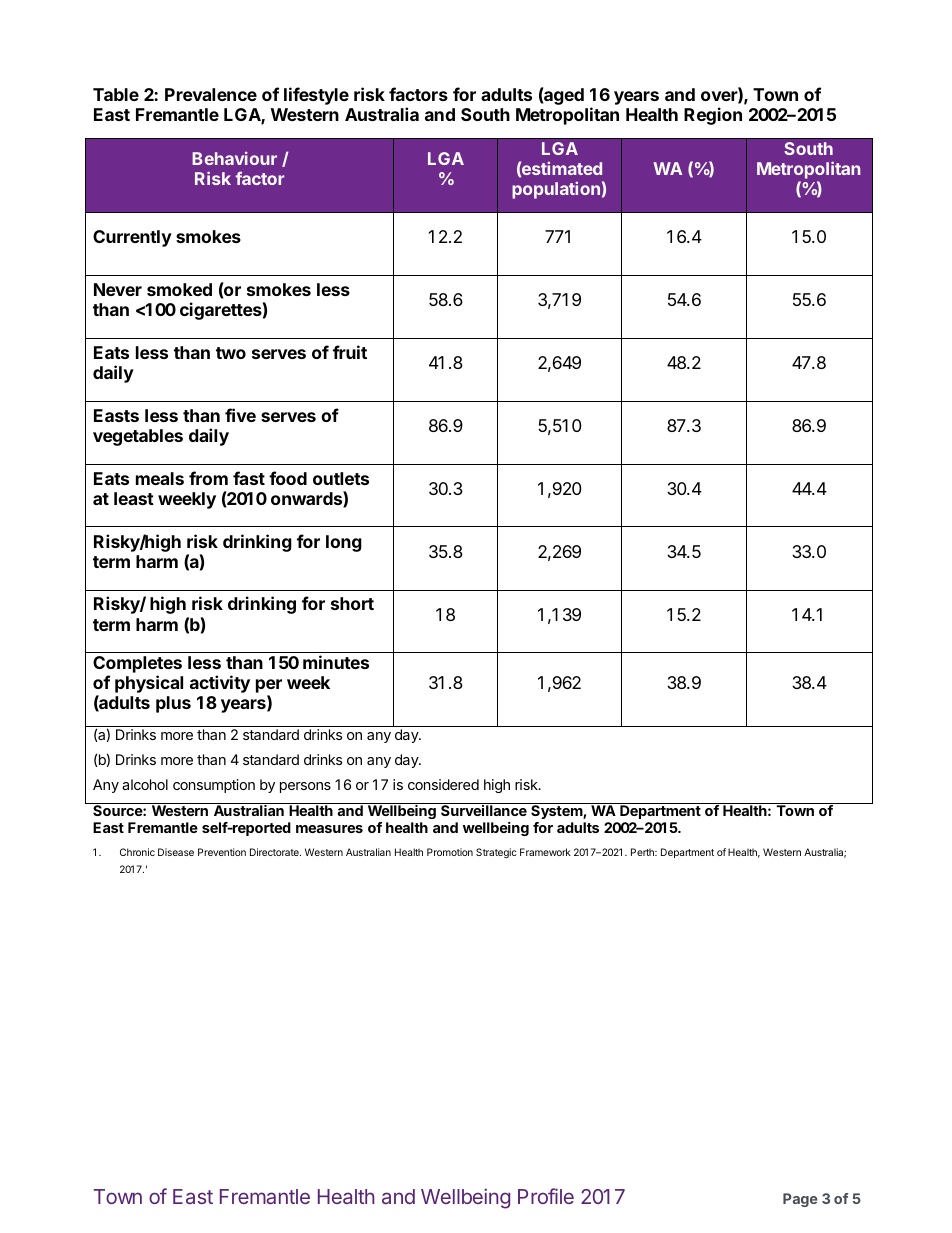 This page has width=952, height=1233. I want to click on population, so click(556, 190).
